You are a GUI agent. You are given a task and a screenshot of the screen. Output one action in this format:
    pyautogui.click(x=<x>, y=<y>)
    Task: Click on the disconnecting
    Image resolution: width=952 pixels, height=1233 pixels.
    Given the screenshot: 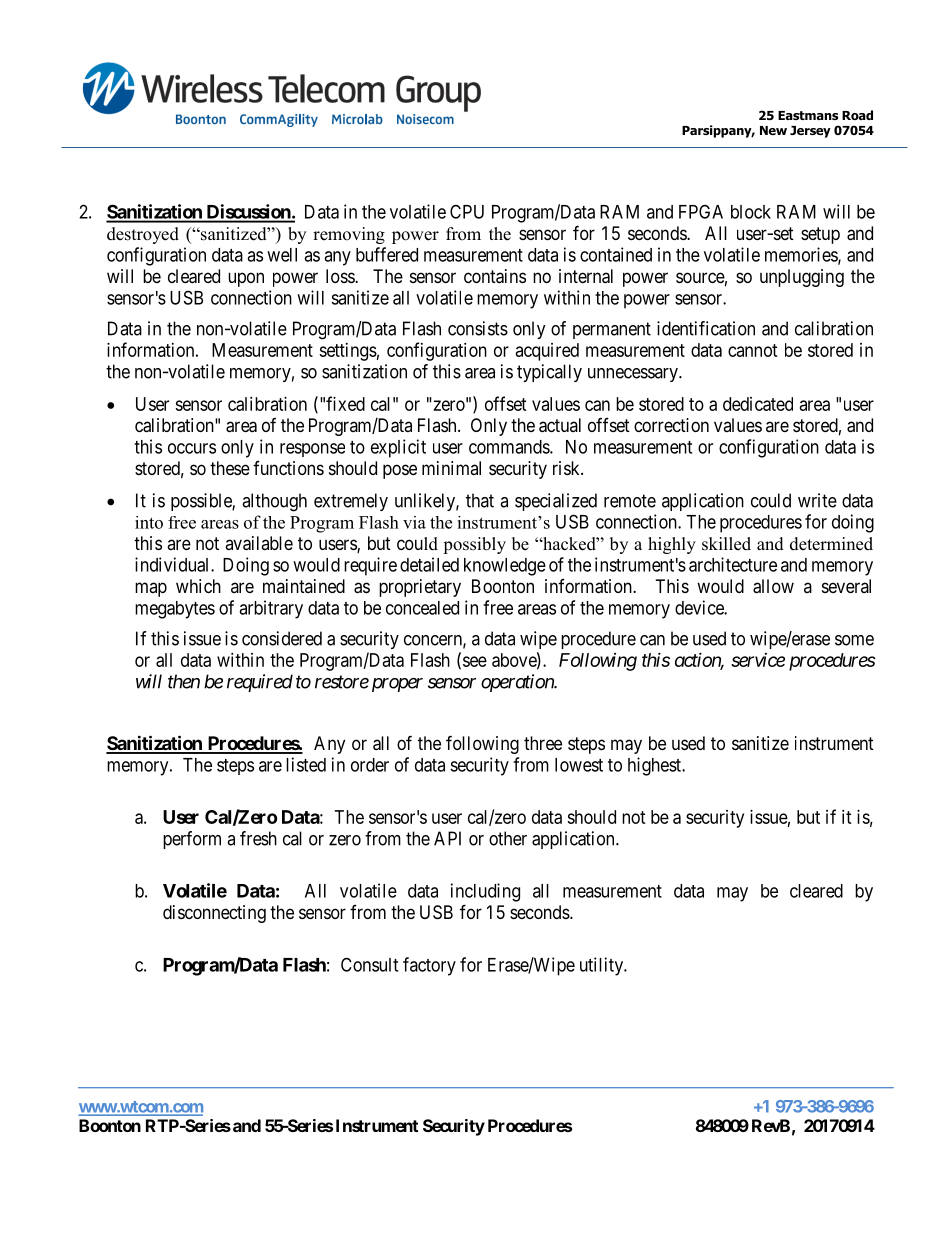 What is the action you would take?
    pyautogui.click(x=214, y=914)
